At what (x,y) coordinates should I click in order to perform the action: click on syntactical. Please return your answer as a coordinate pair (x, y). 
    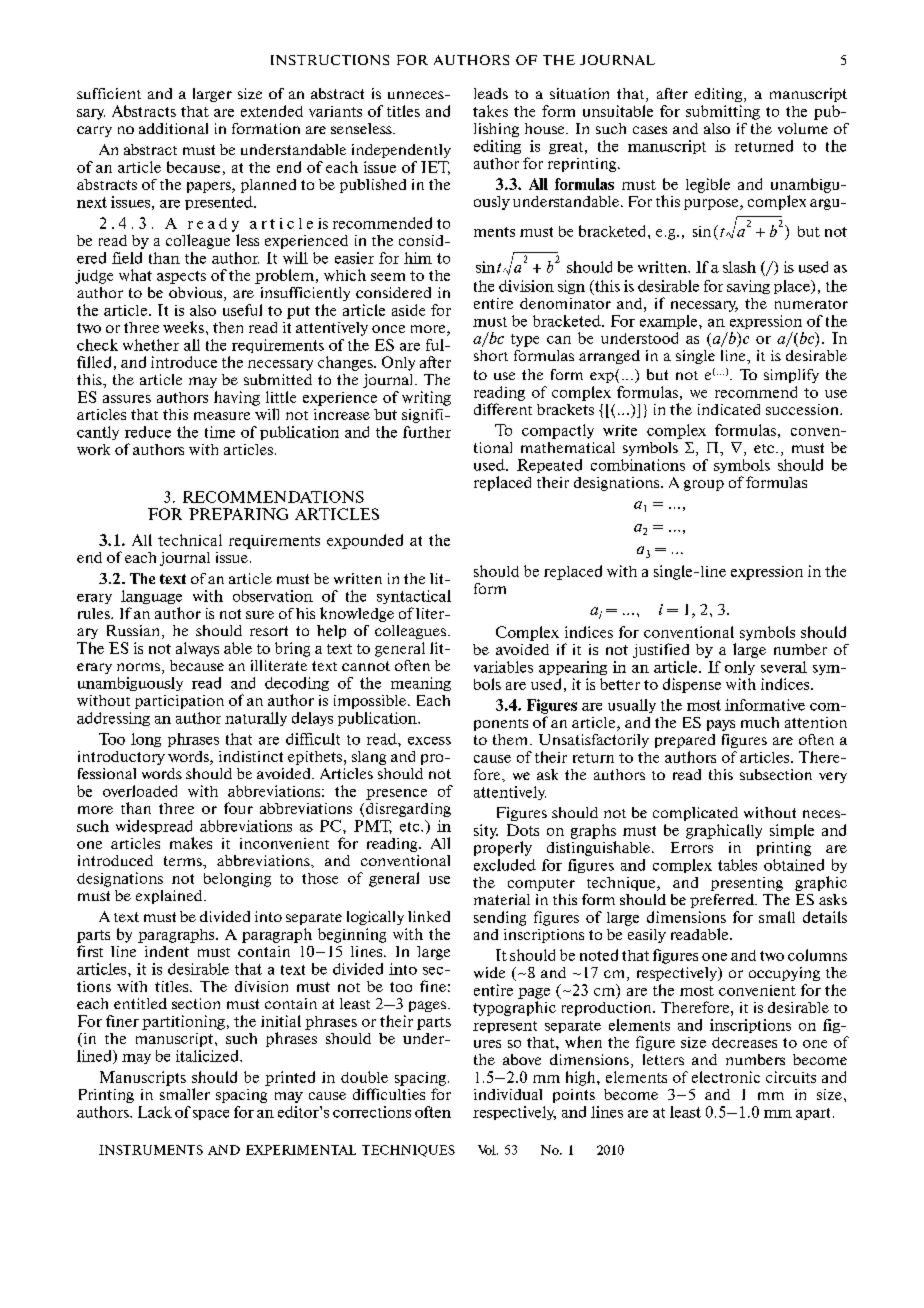
    Looking at the image, I should click on (414, 597).
